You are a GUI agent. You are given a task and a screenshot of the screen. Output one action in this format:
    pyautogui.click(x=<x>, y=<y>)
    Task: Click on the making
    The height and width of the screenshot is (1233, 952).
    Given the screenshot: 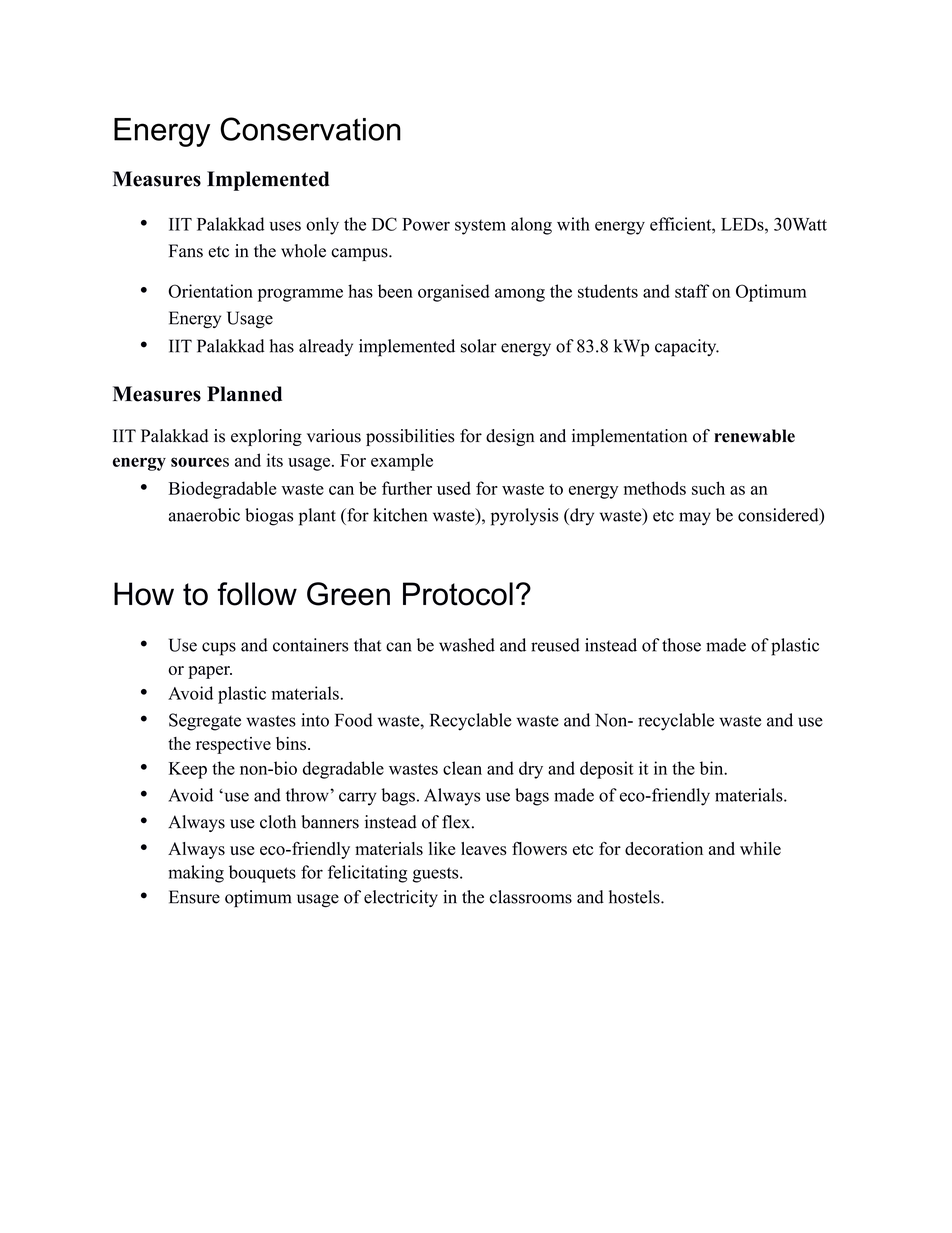 What is the action you would take?
    pyautogui.click(x=196, y=874)
